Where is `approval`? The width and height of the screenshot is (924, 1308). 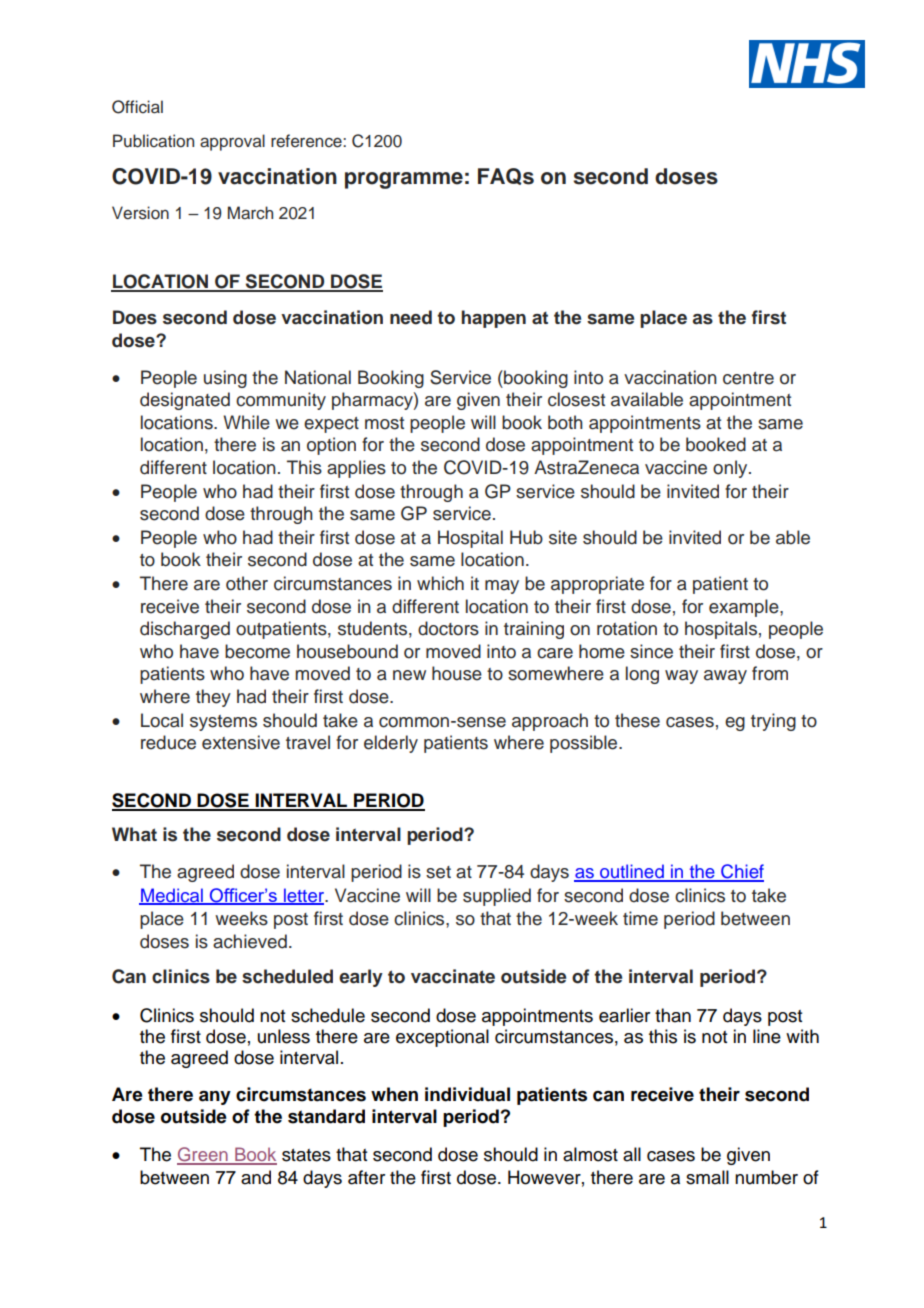 approval is located at coordinates (232, 142).
